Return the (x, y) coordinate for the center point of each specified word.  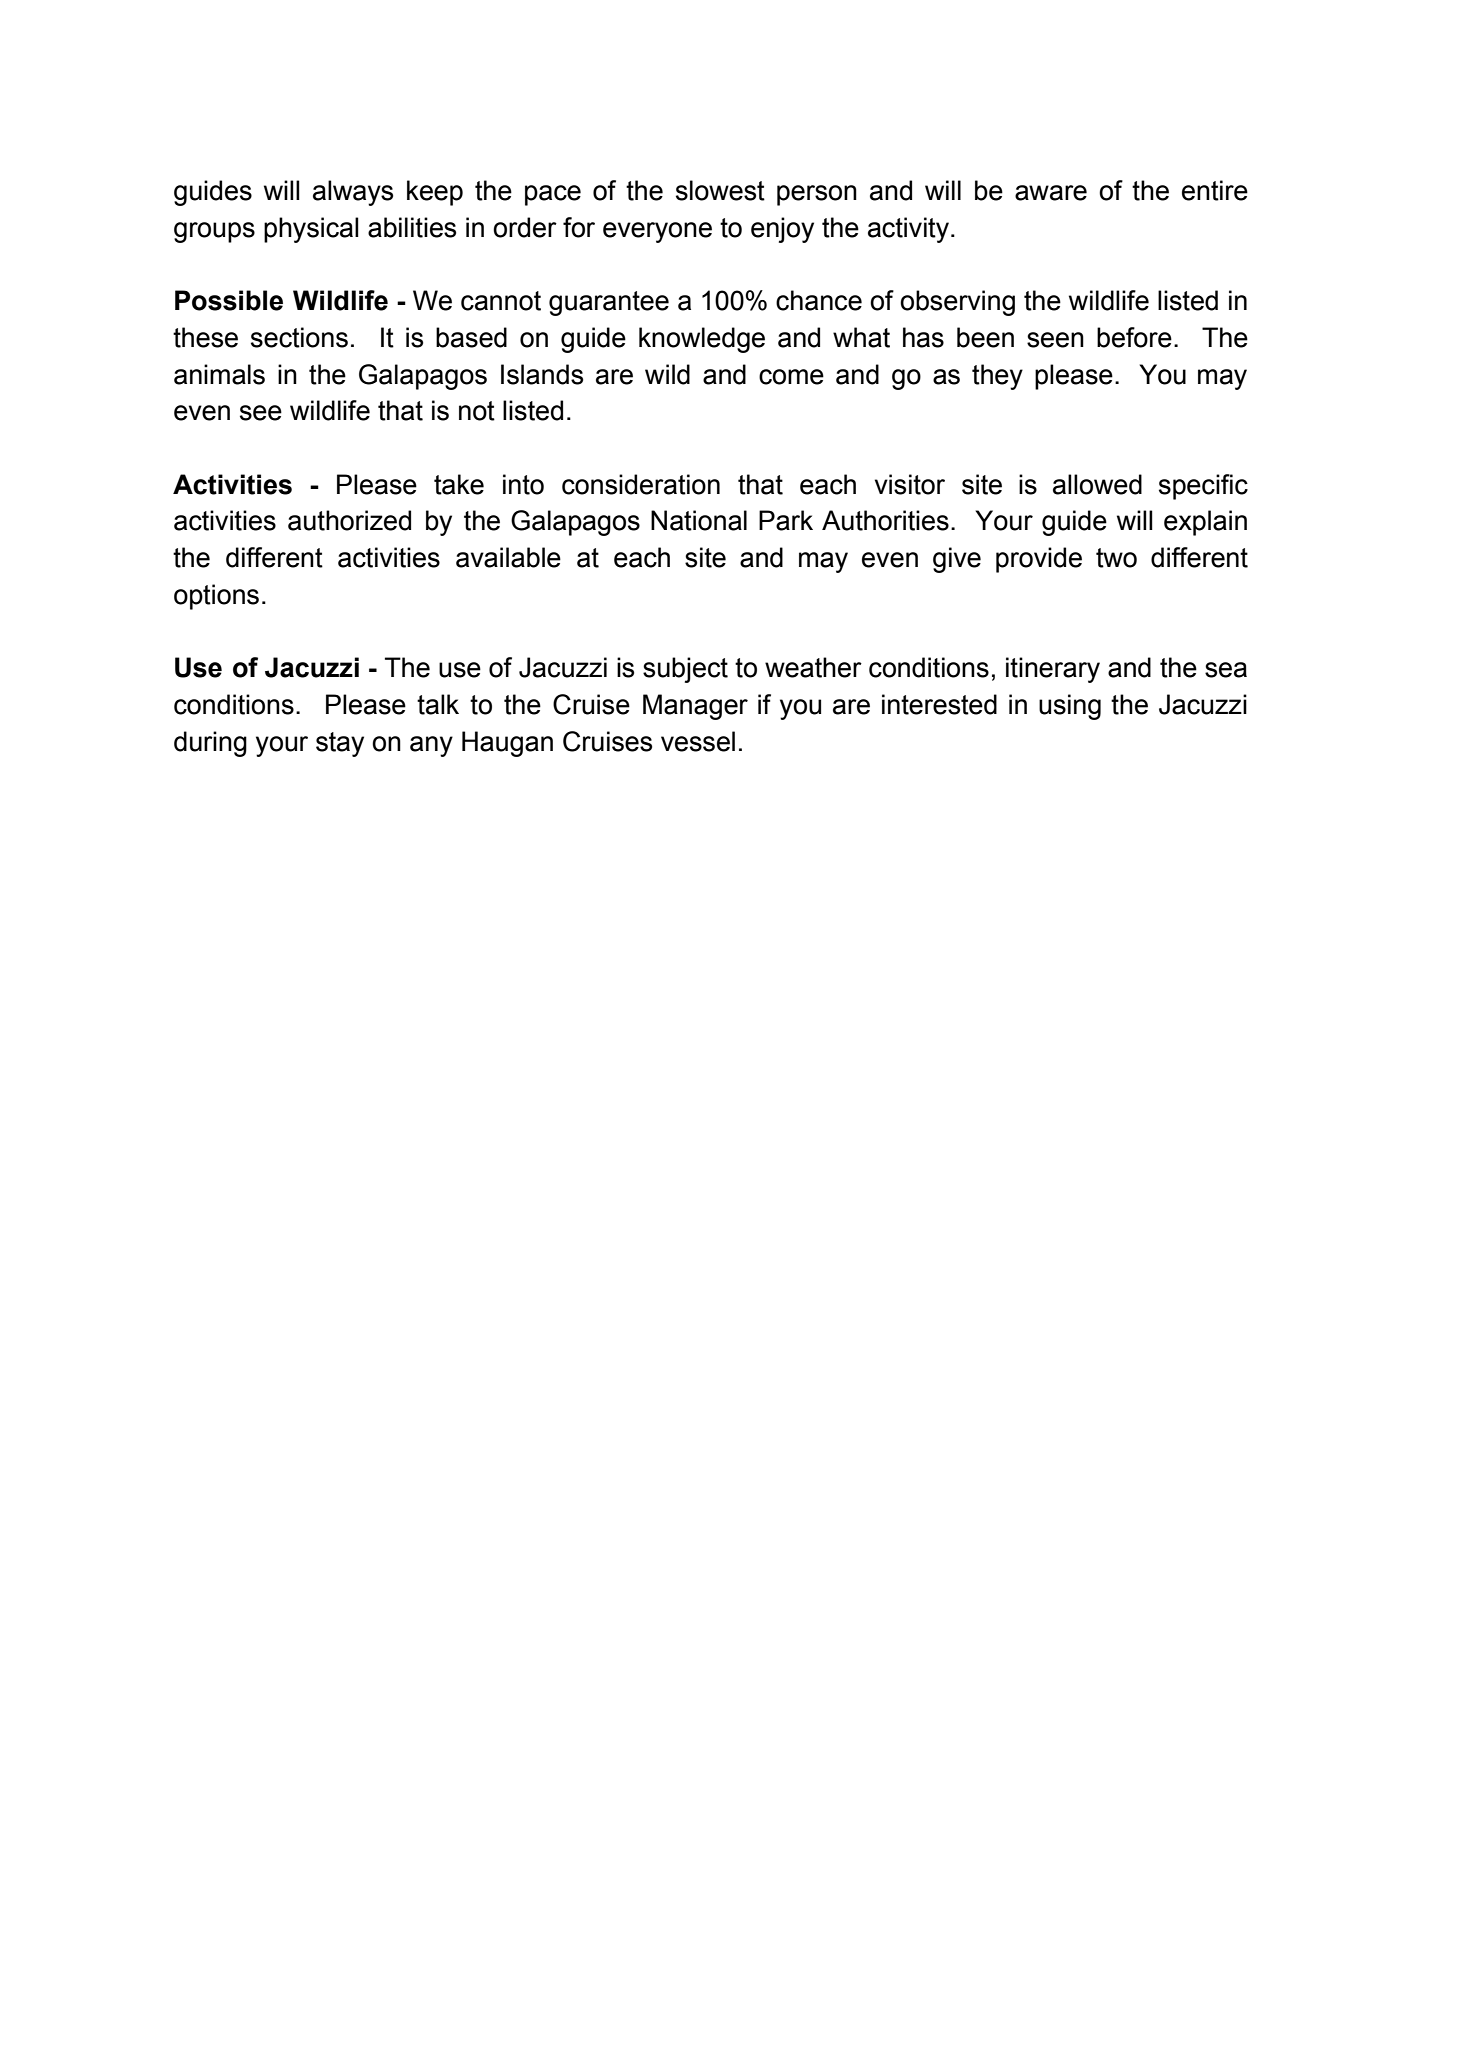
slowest (720, 190)
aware (1051, 193)
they (997, 377)
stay (340, 744)
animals (219, 374)
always (353, 193)
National (699, 520)
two (1116, 558)
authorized (349, 520)
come (791, 377)
